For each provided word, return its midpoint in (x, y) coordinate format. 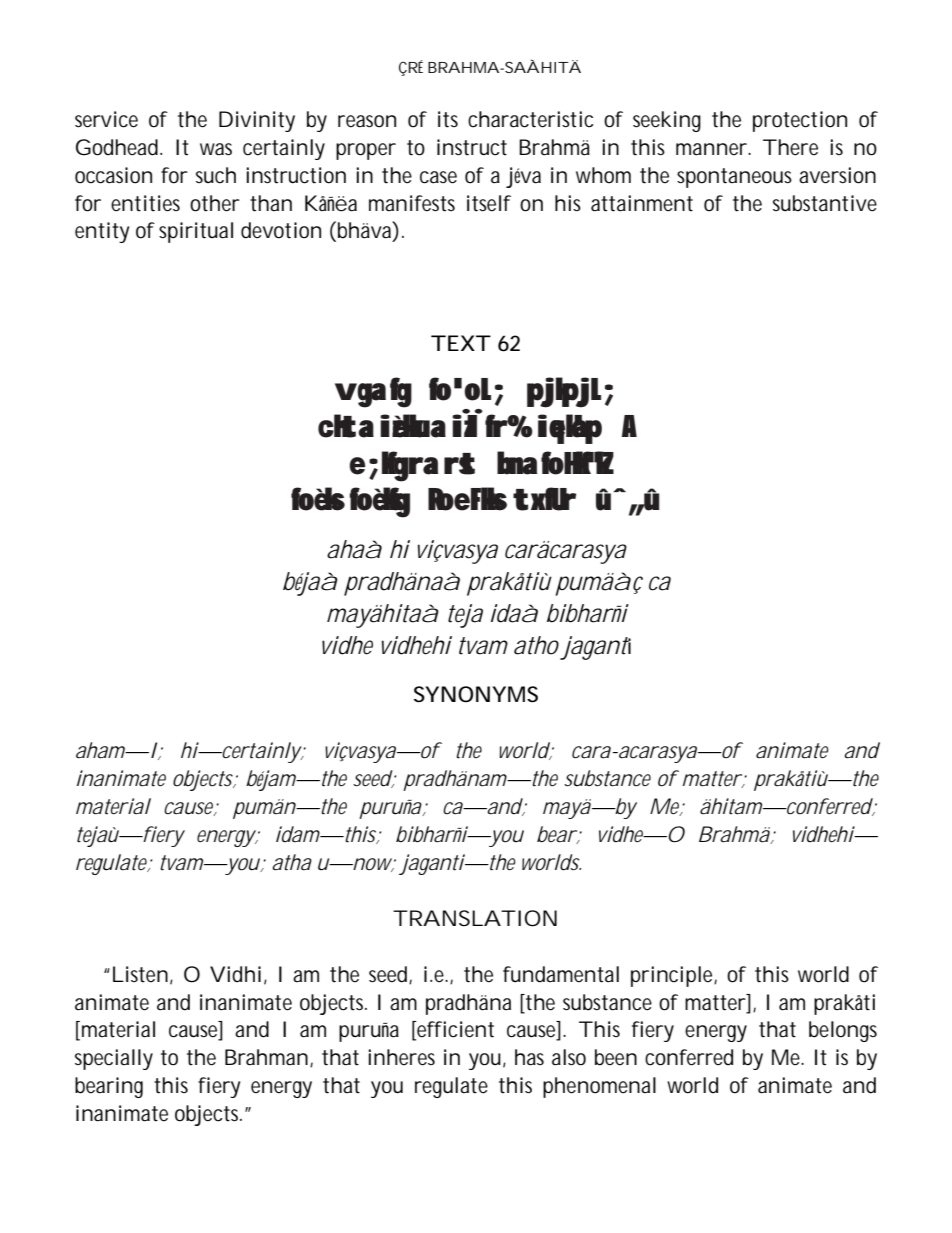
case (438, 177)
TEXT (460, 343)
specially (114, 1059)
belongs (843, 1031)
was (216, 149)
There (790, 147)
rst (459, 464)
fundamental (561, 974)
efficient (454, 1030)
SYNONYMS (476, 694)
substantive (825, 203)
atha (292, 862)
